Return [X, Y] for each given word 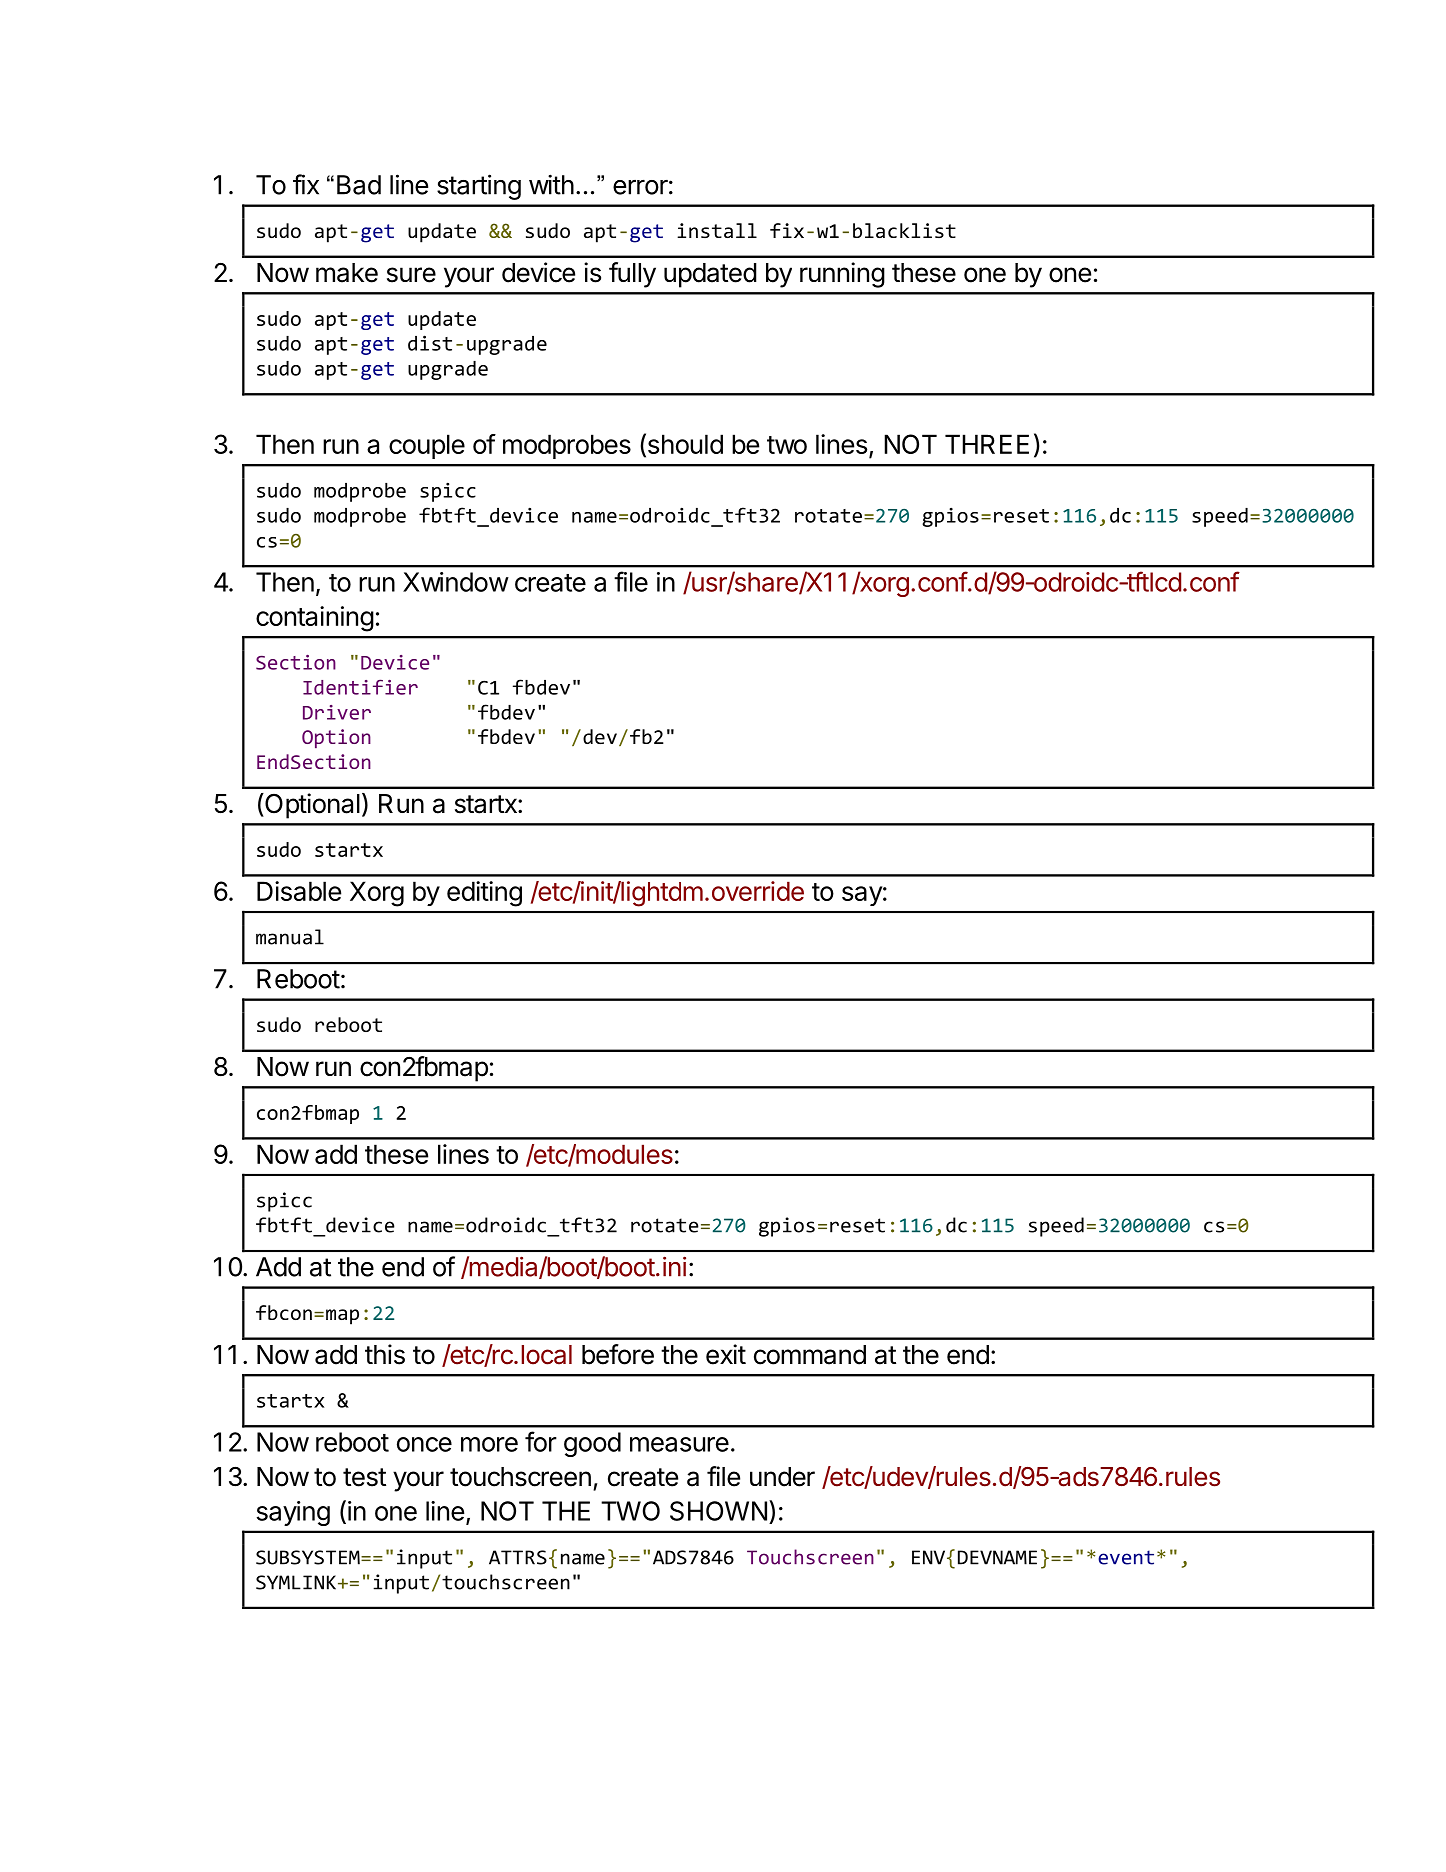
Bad [359, 185]
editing [484, 894]
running [842, 275]
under [782, 1477]
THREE [987, 444]
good [592, 1444]
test [364, 1477]
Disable [299, 891]
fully [632, 275]
